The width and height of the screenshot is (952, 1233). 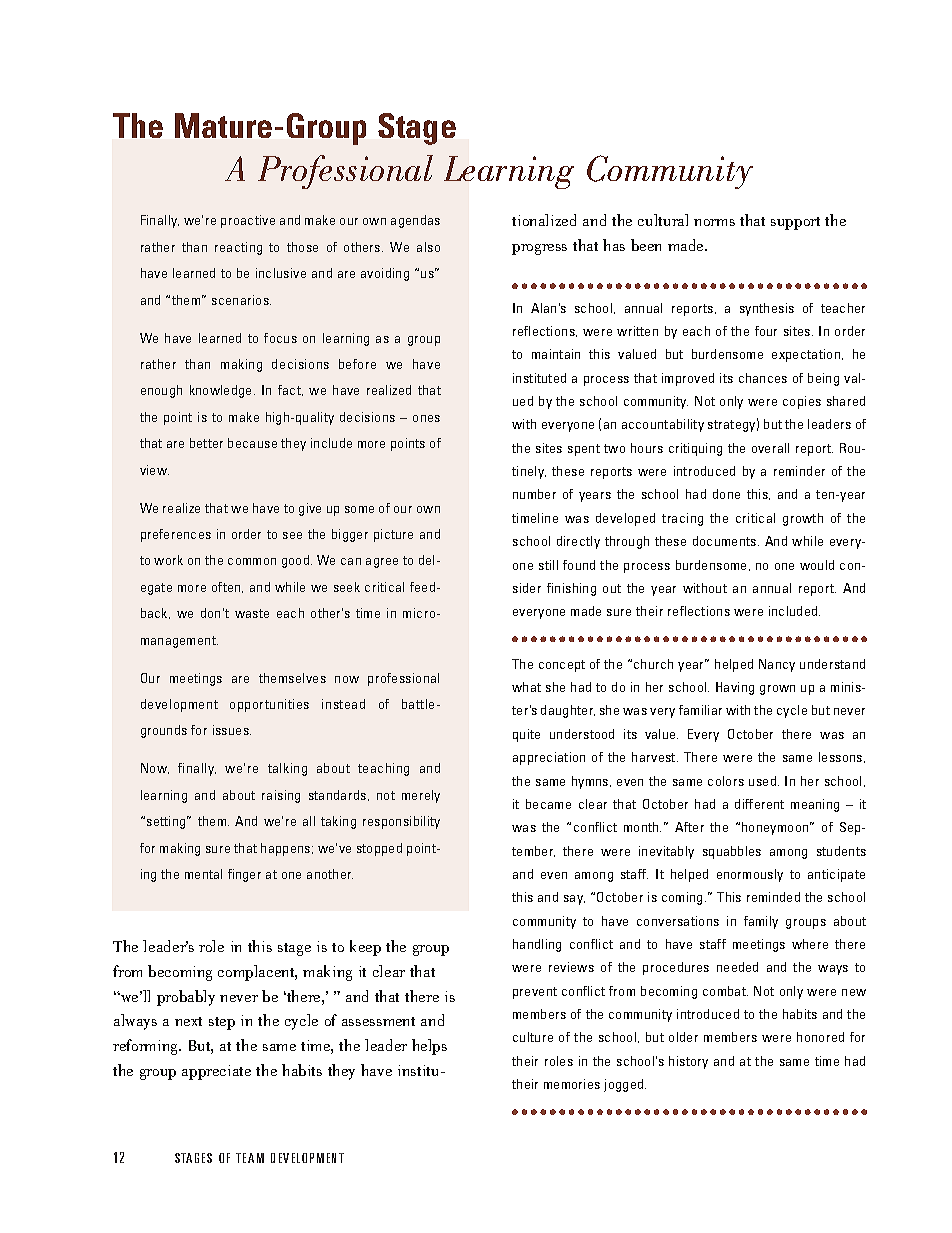 I want to click on support, so click(x=795, y=223).
